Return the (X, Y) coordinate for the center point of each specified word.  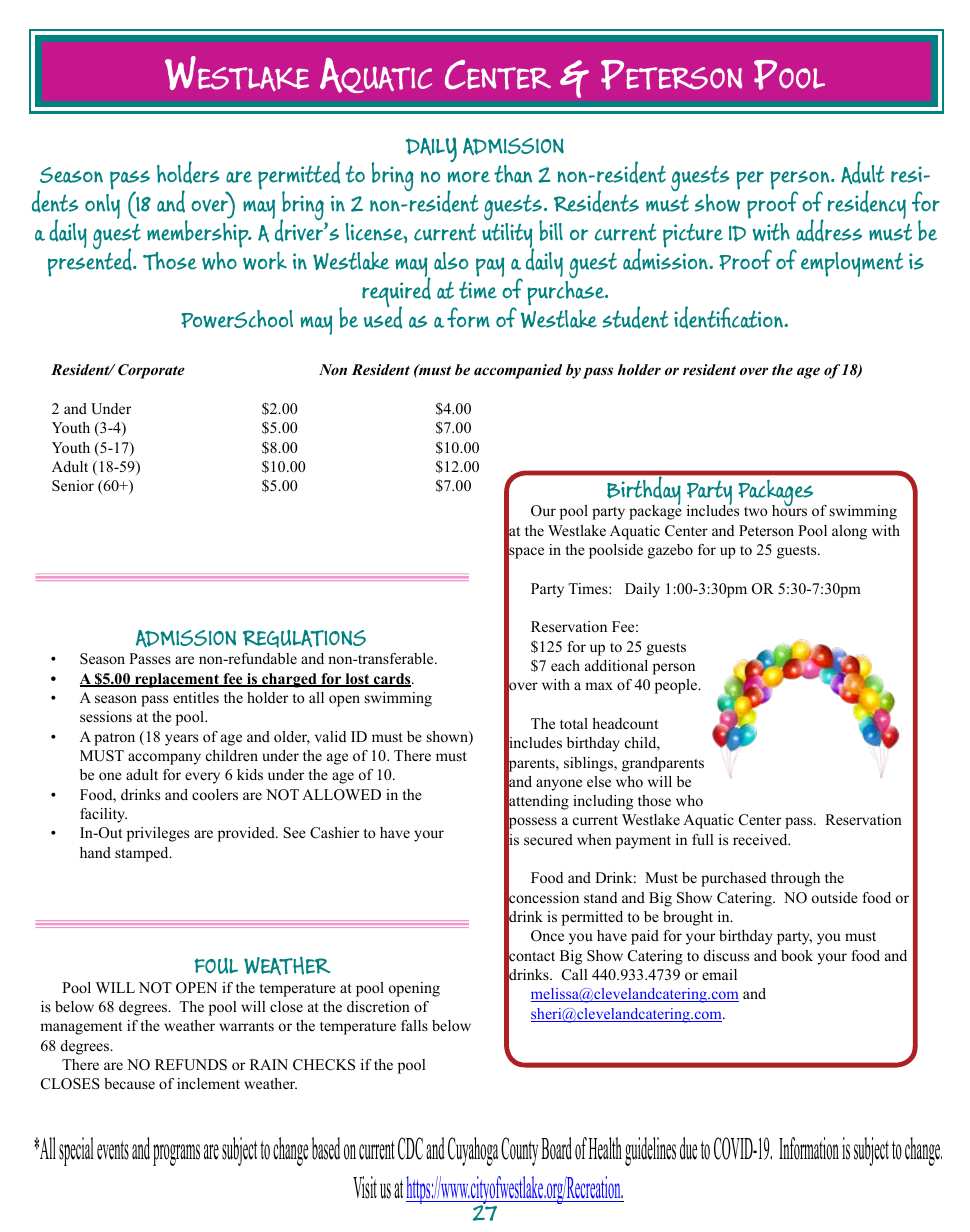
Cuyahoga (473, 1151)
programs (176, 1155)
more (468, 177)
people (677, 686)
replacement (177, 680)
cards (392, 680)
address (829, 230)
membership (199, 233)
